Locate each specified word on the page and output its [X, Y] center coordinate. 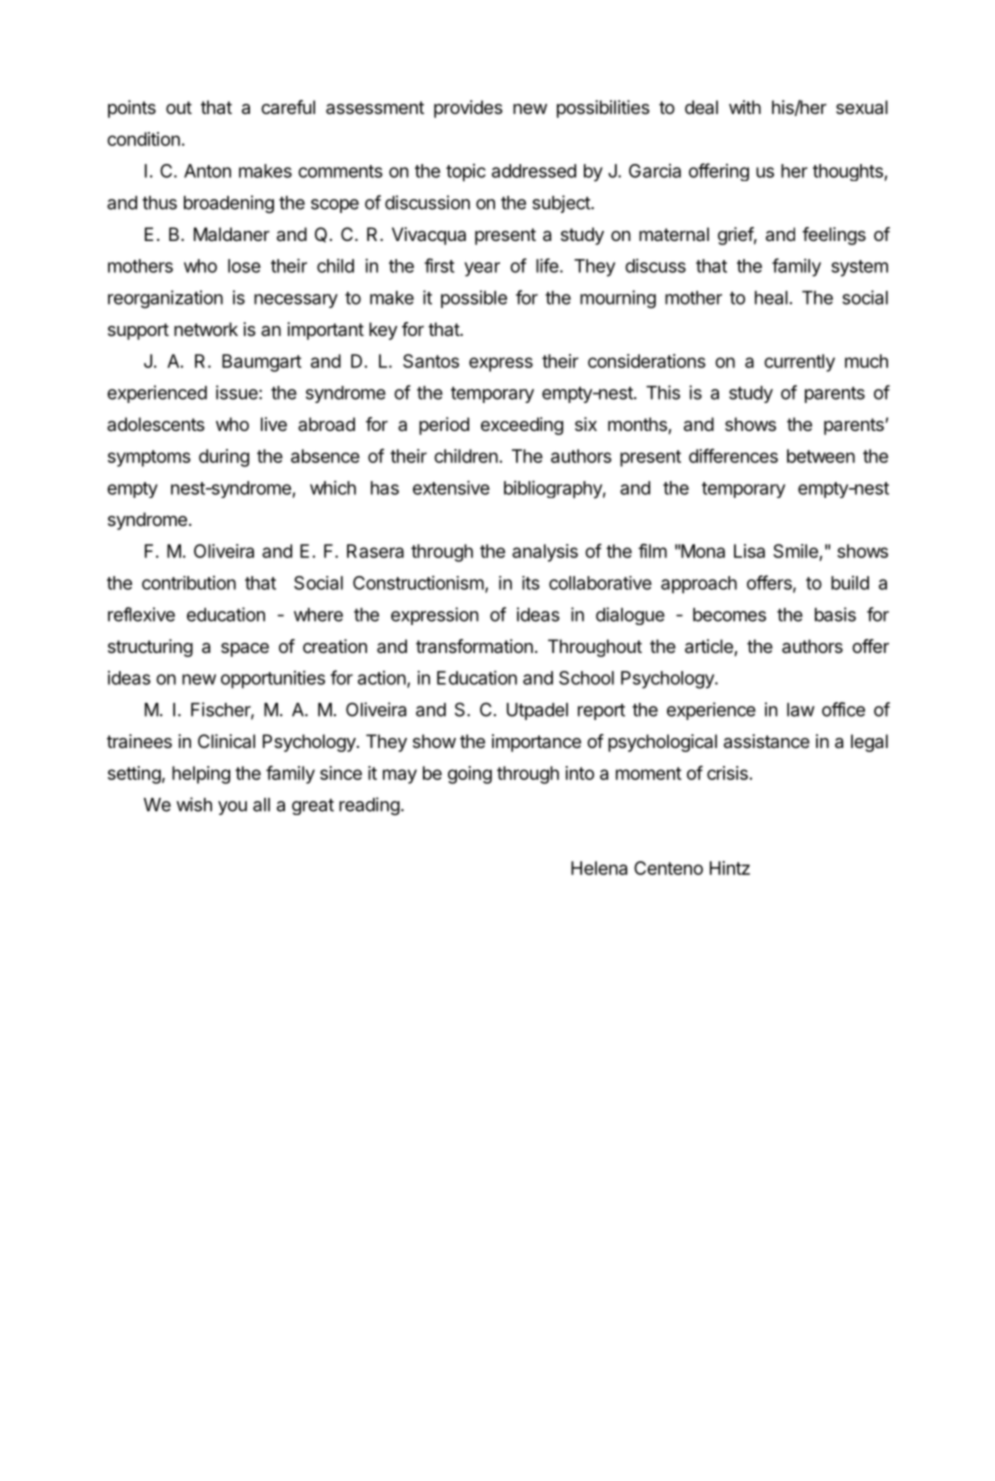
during [224, 458]
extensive [451, 487]
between [821, 456]
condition [143, 139]
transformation [474, 646]
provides [468, 109]
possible [474, 299]
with [745, 107]
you [232, 808]
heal [771, 298]
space [245, 650]
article [710, 647]
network [206, 329]
